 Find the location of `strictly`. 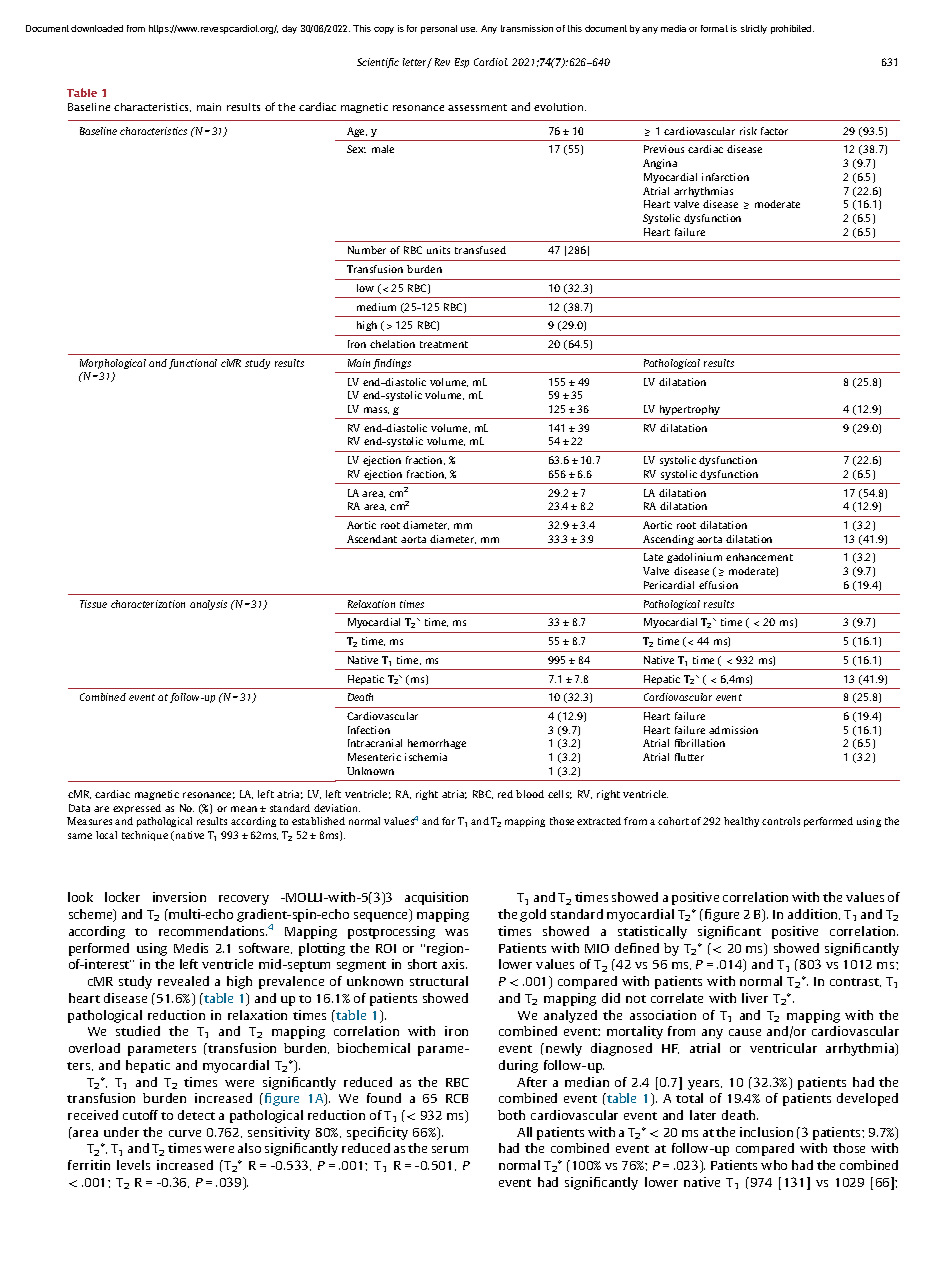

strictly is located at coordinates (754, 29).
